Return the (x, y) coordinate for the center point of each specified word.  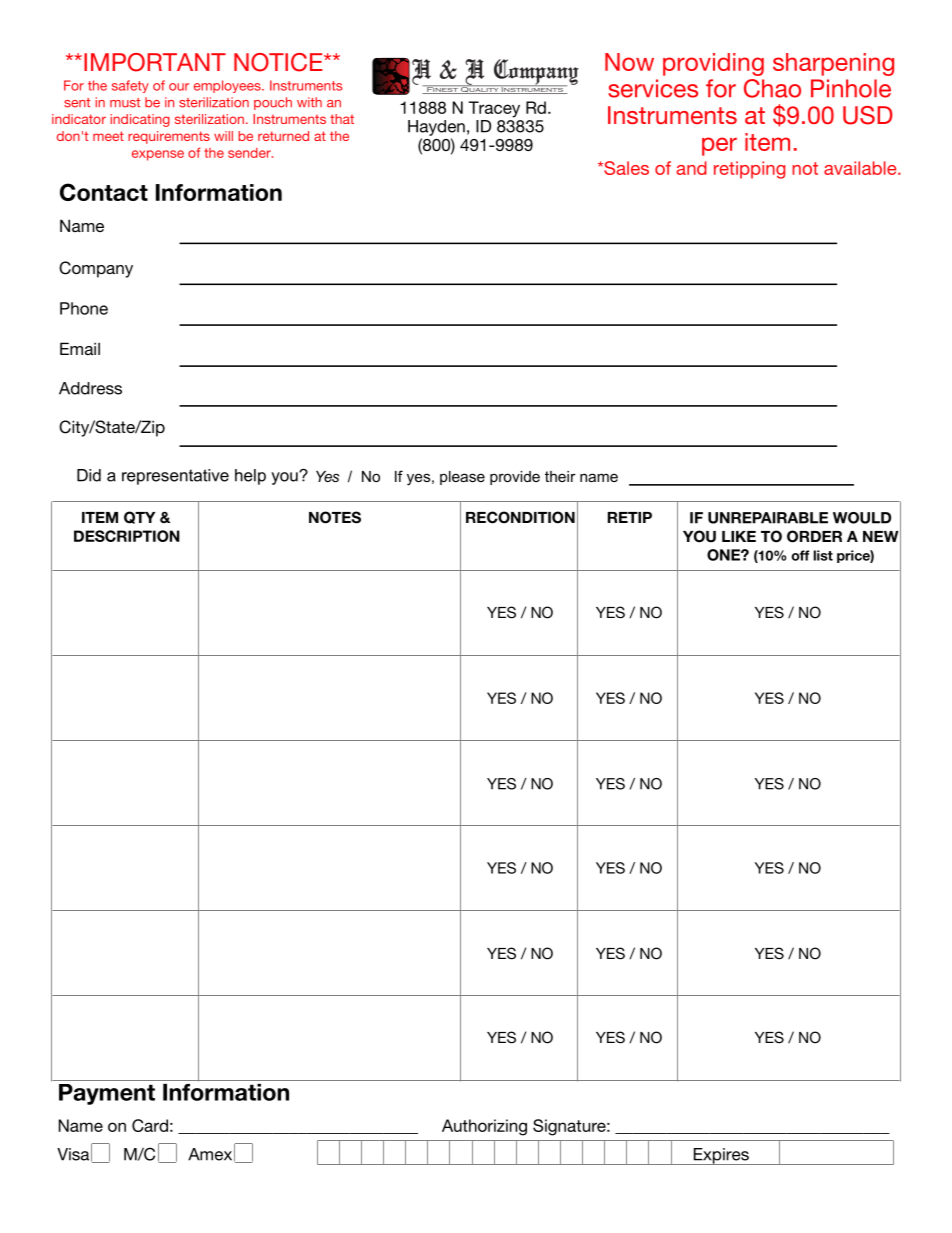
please (462, 478)
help (250, 477)
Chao (772, 88)
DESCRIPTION (127, 536)
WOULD (862, 518)
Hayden (436, 128)
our (179, 87)
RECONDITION (520, 517)
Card (150, 1125)
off (800, 555)
